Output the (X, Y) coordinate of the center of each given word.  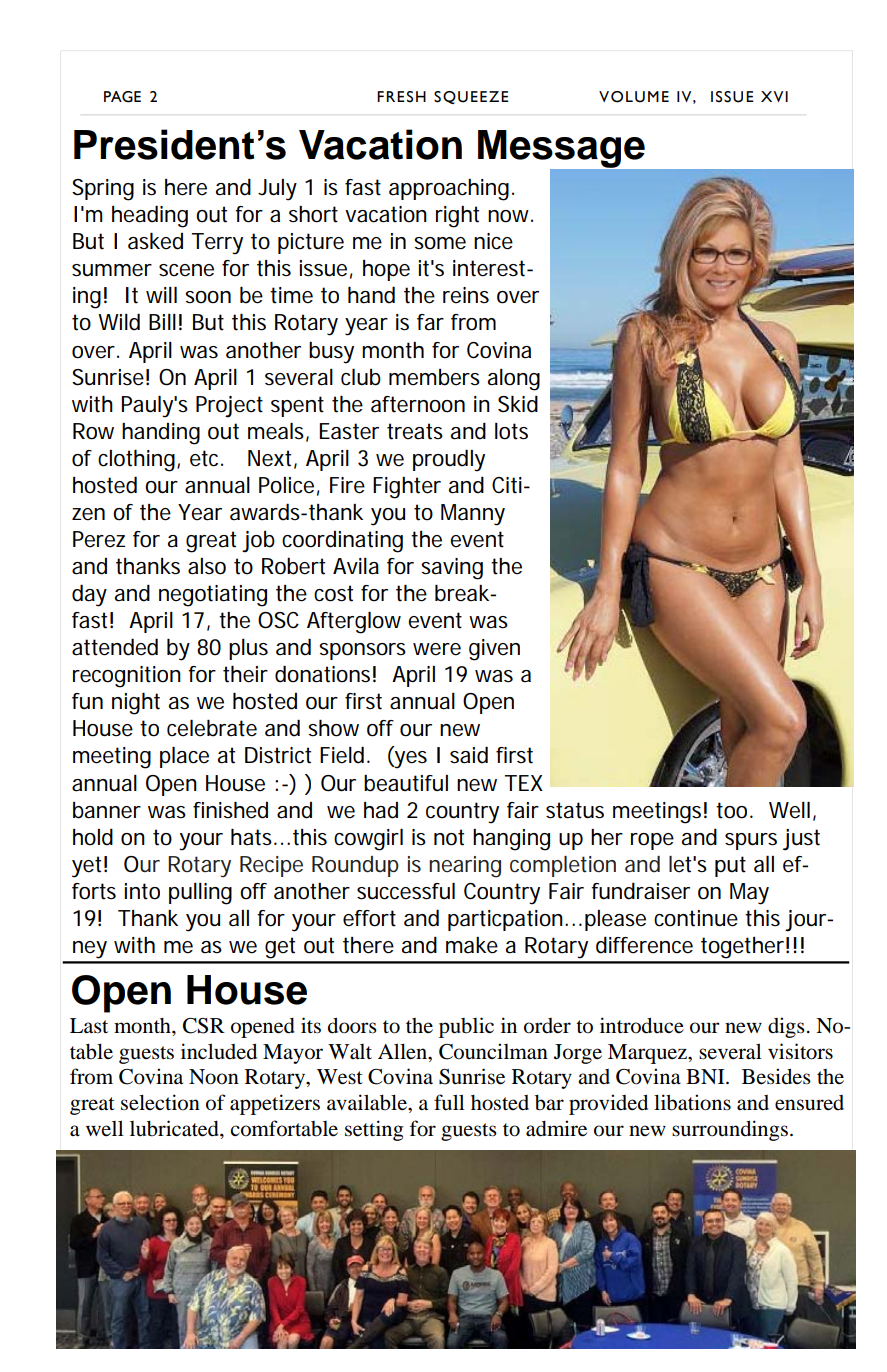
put (730, 866)
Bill (162, 322)
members (434, 377)
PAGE (122, 97)
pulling (200, 894)
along (514, 380)
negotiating (213, 596)
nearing (465, 867)
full (449, 1102)
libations (692, 1102)
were (437, 649)
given (494, 650)
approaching (449, 190)
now (510, 216)
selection (160, 1102)
